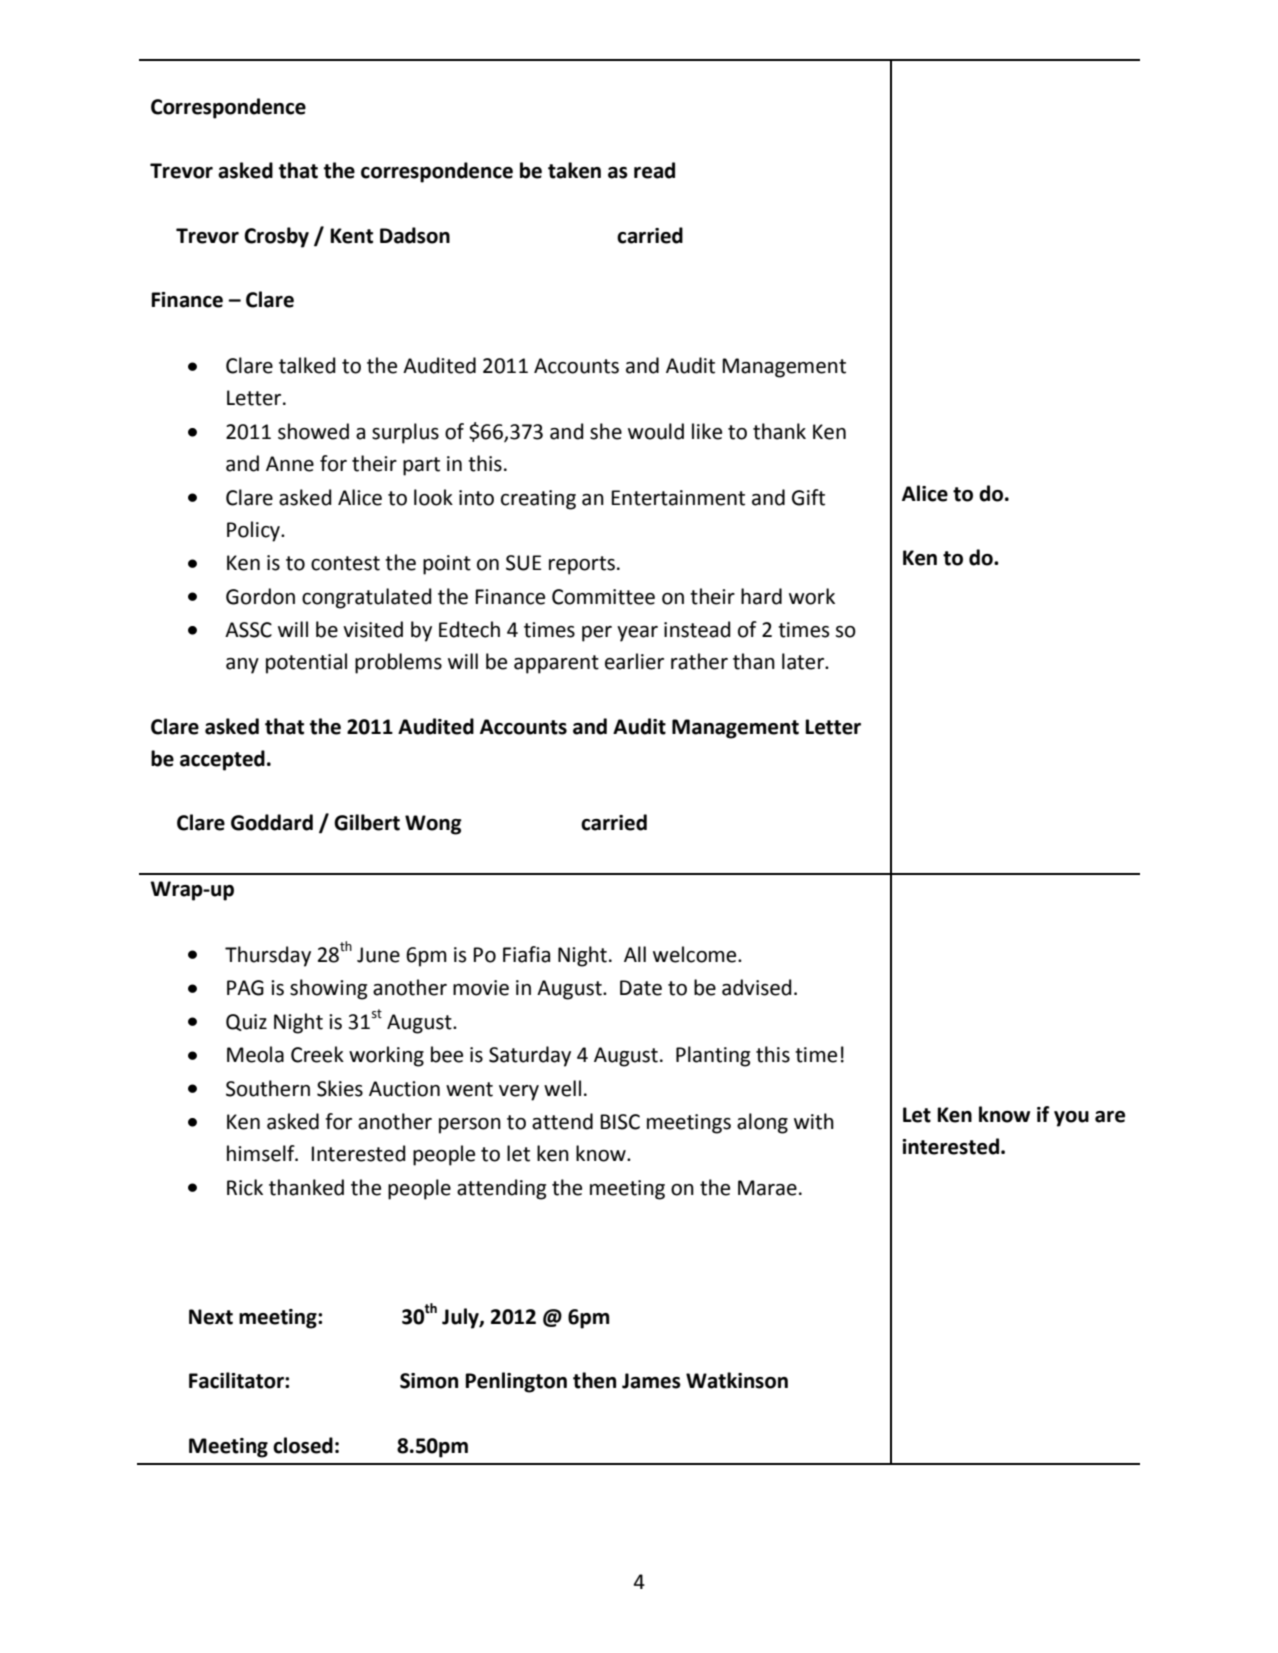 This screenshot has width=1278, height=1653. What do you see at coordinates (367, 598) in the screenshot?
I see `congratulated` at bounding box center [367, 598].
